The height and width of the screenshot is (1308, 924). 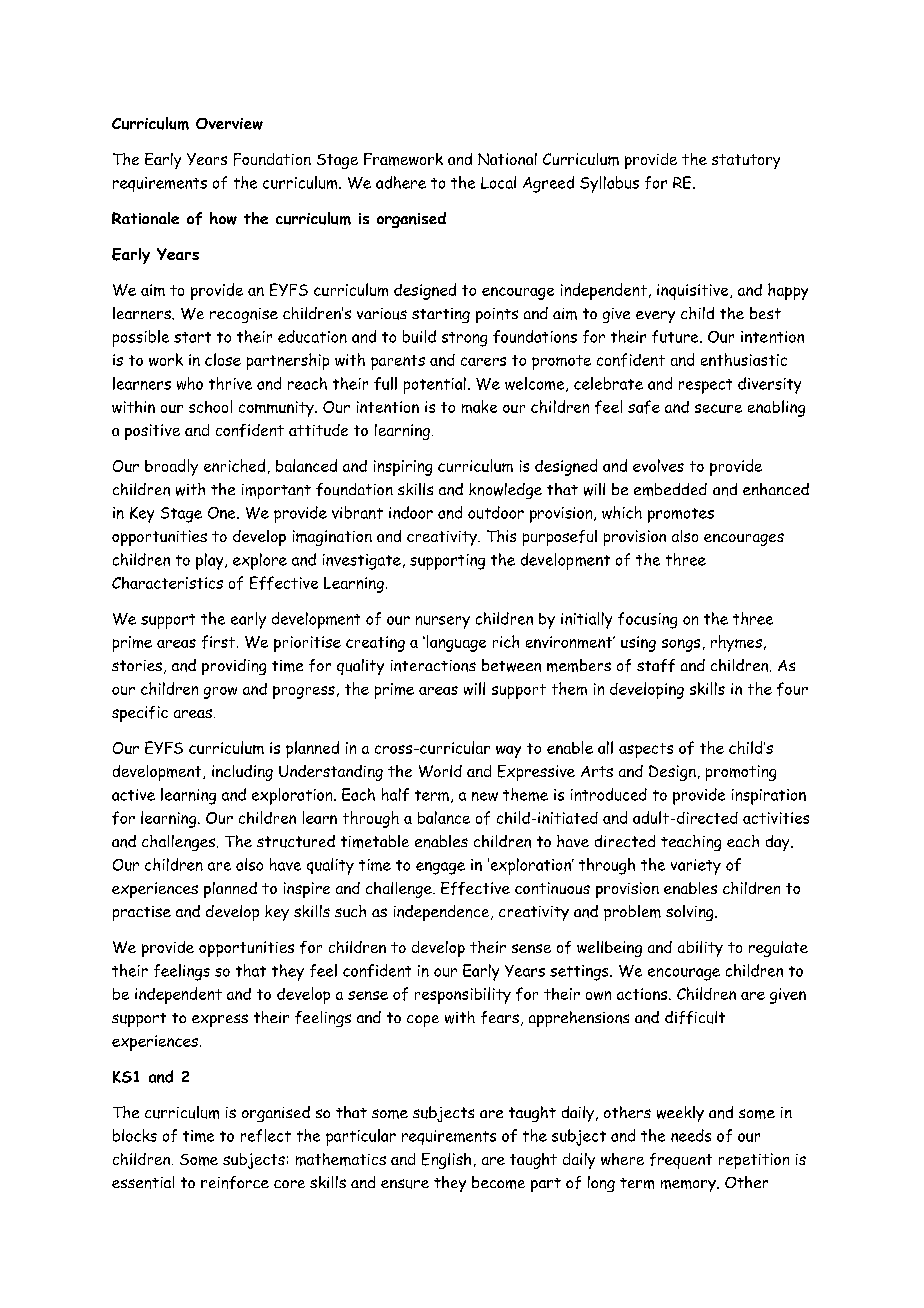 I want to click on embedded, so click(x=670, y=489).
